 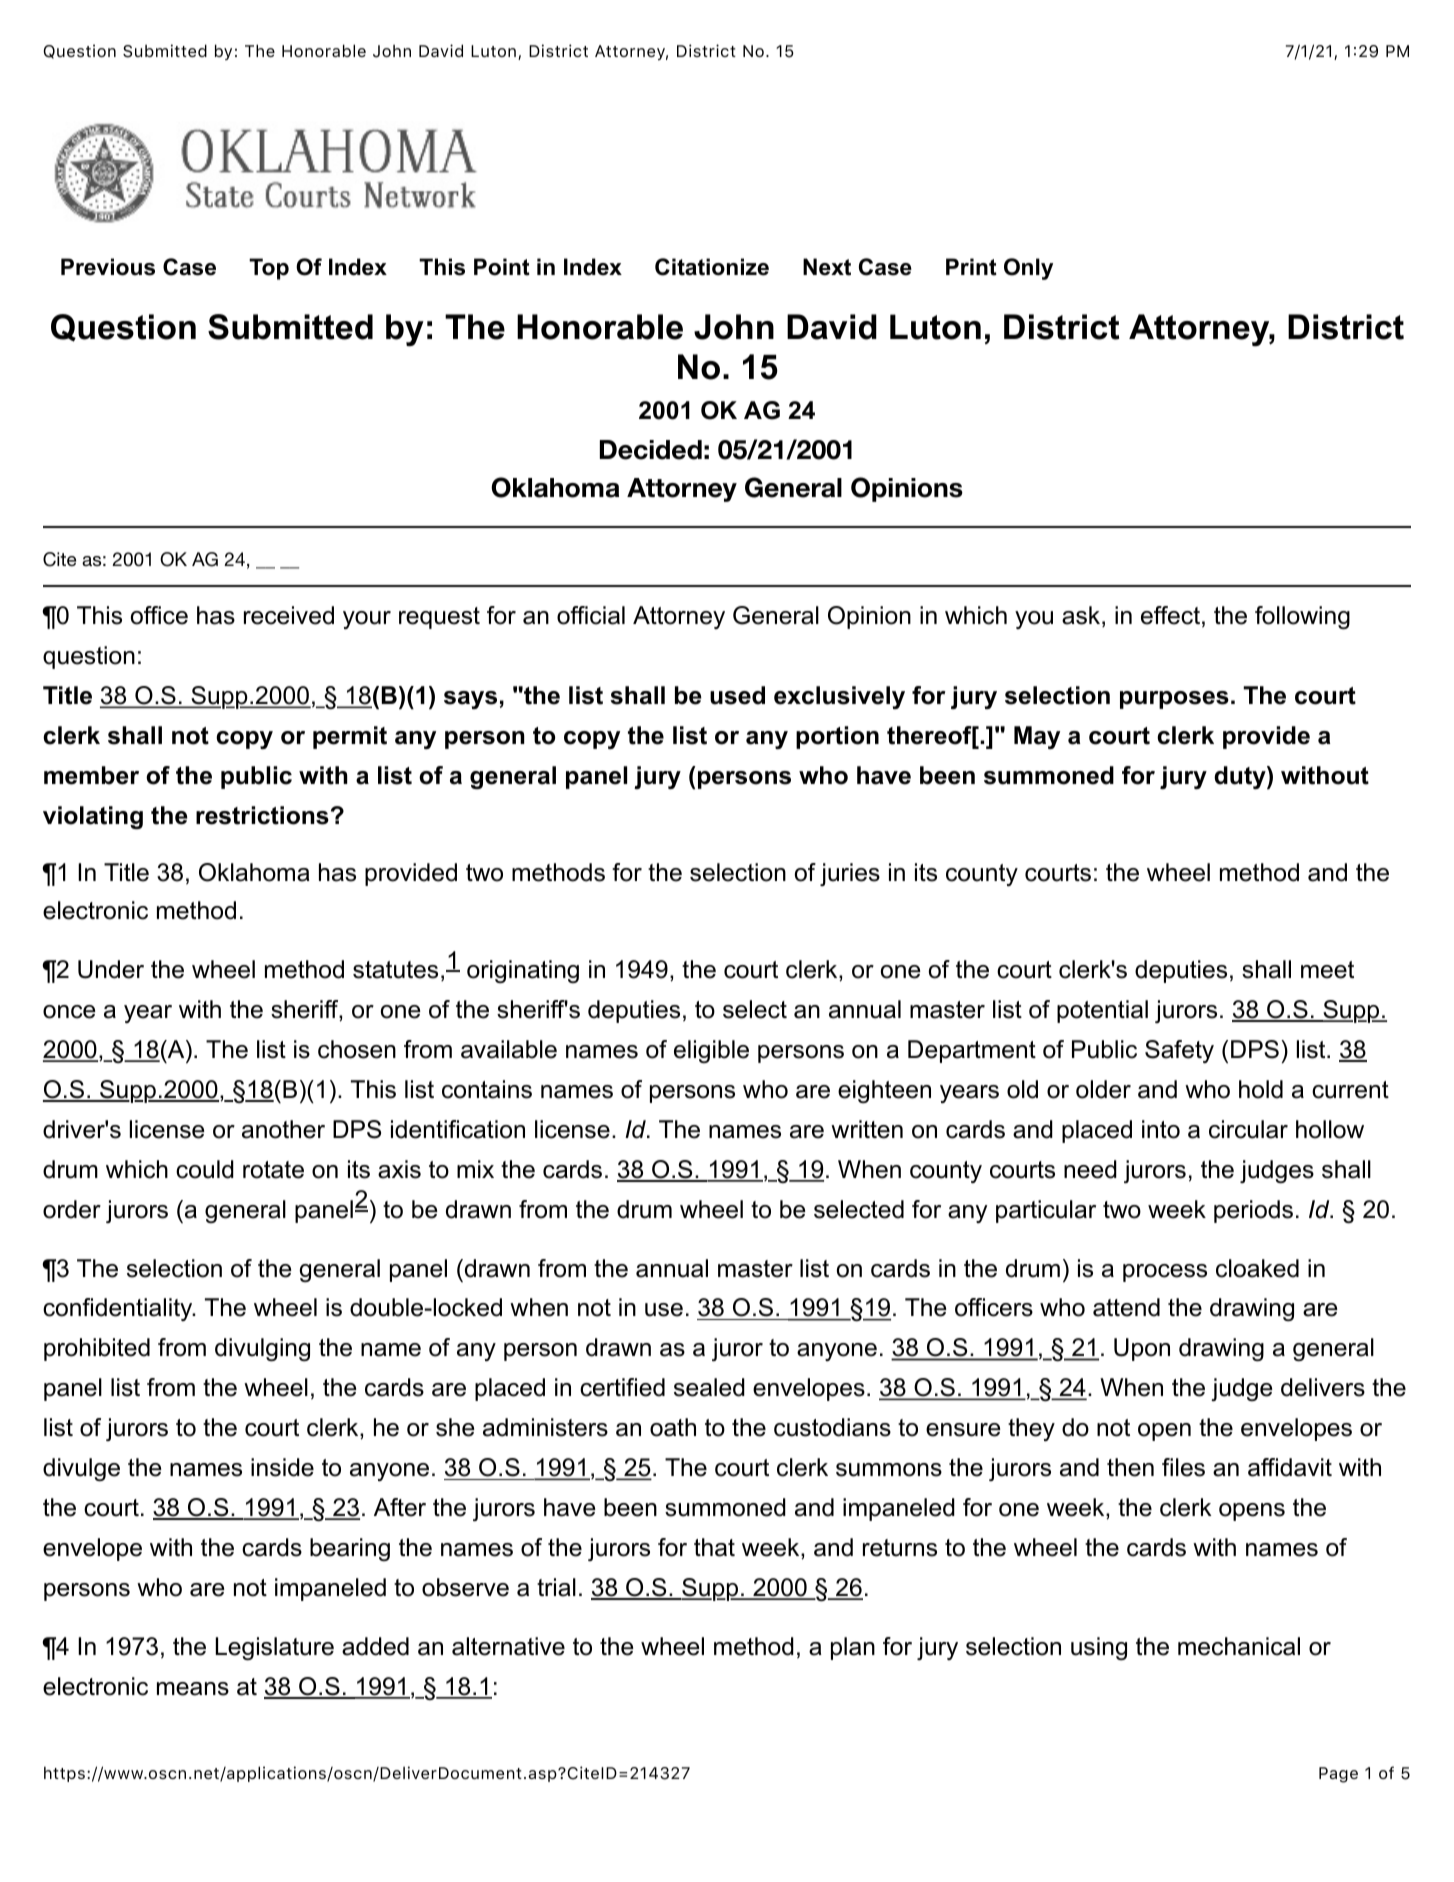 What do you see at coordinates (289, 615) in the screenshot?
I see `received` at bounding box center [289, 615].
